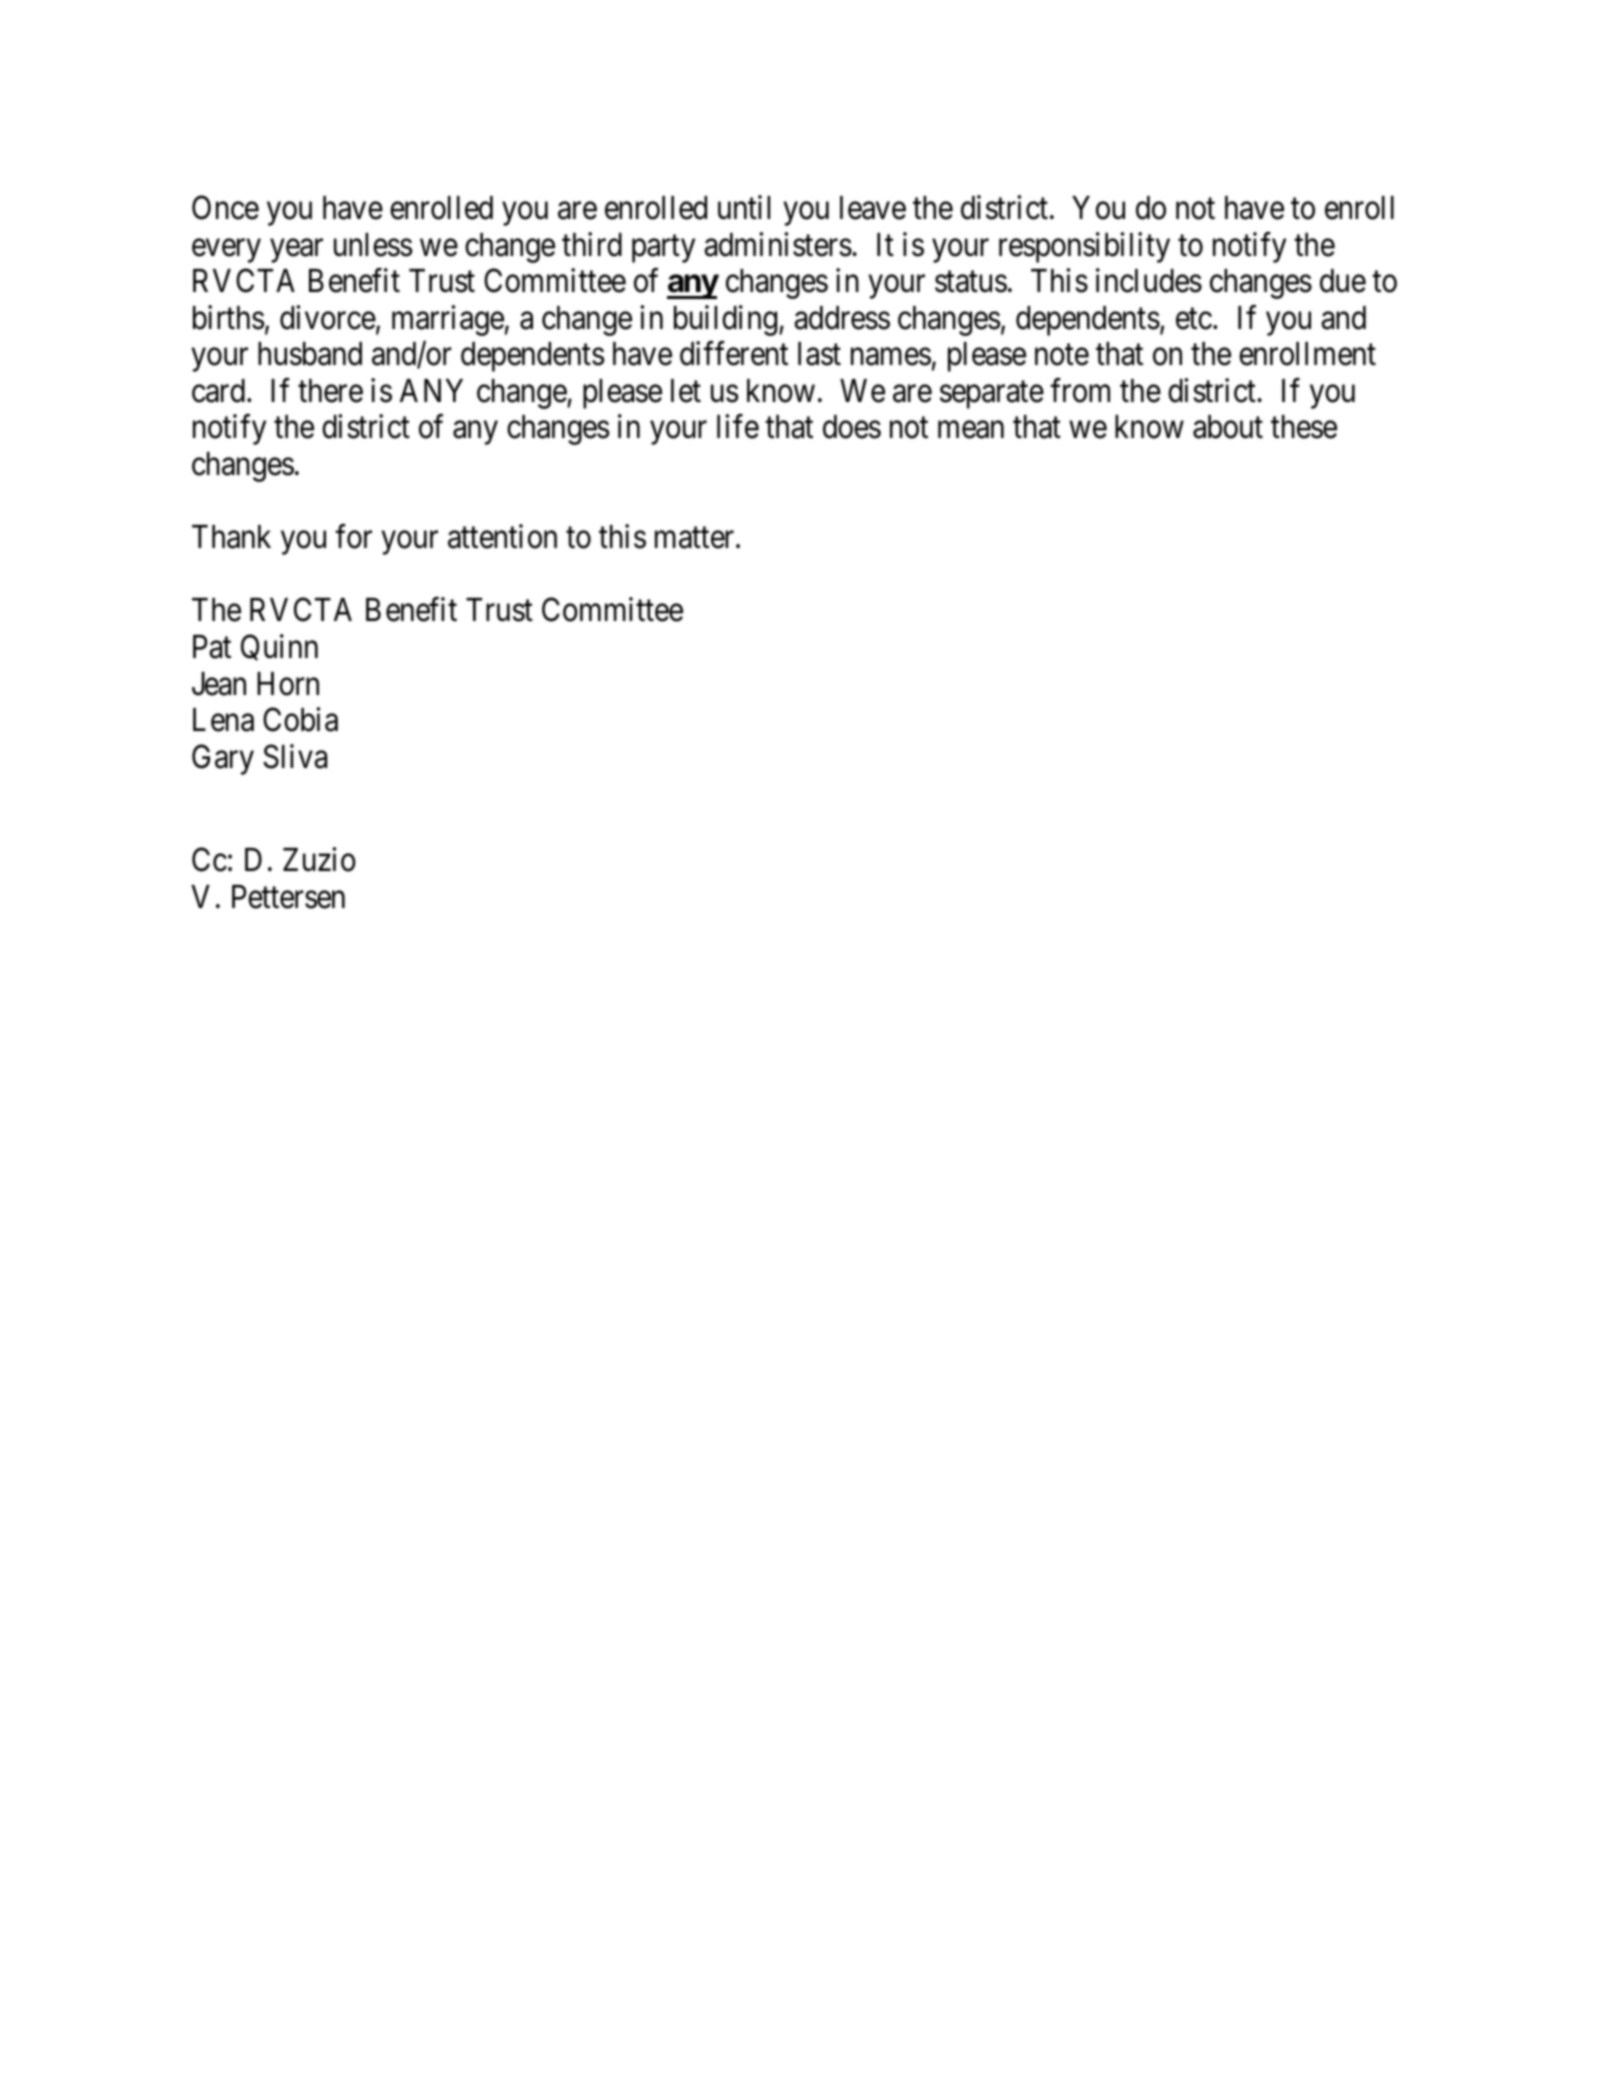 The image size is (1622, 2099). Describe the element at coordinates (696, 538) in the document. I see `matter` at that location.
